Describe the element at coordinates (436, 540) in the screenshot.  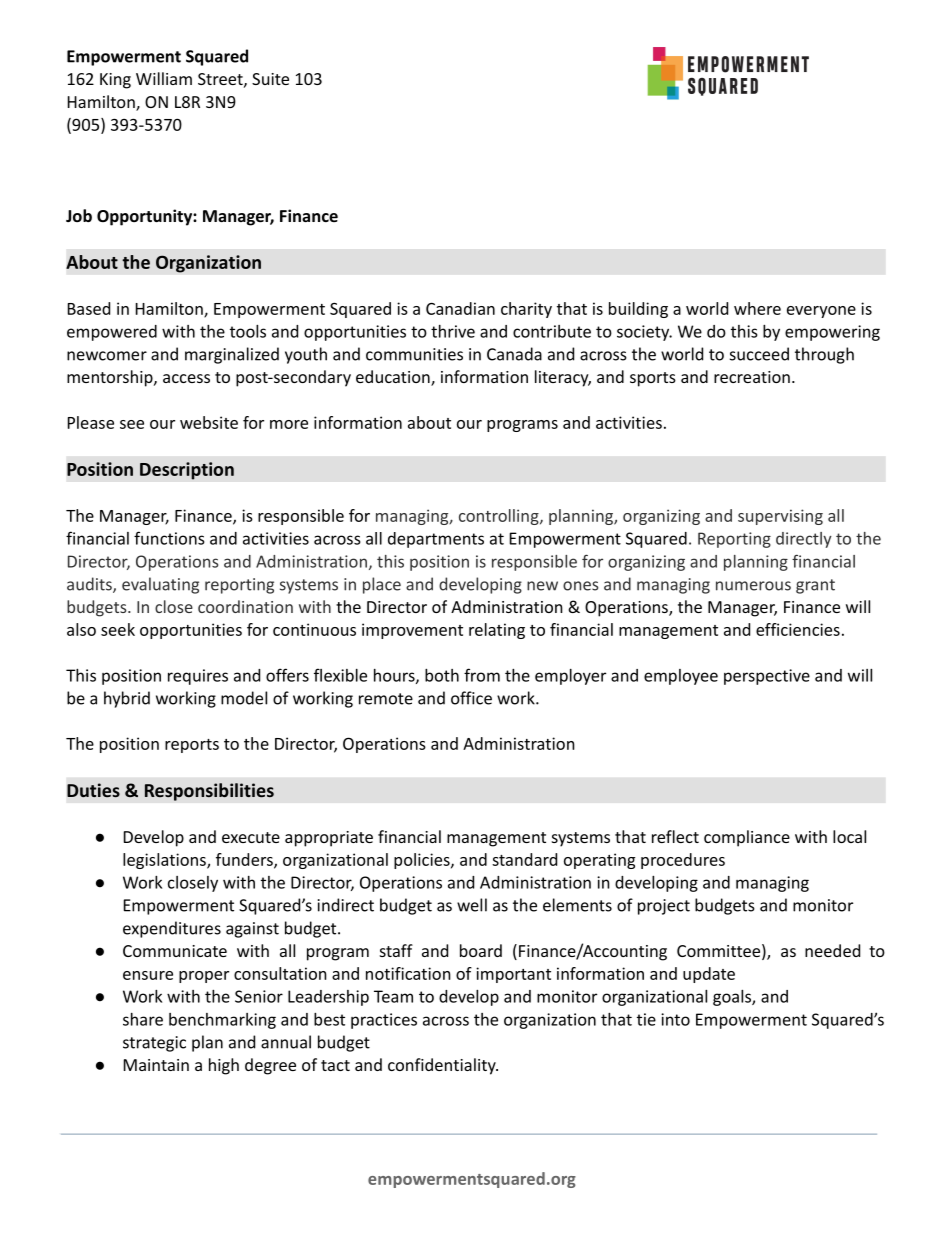
I see `departments` at that location.
